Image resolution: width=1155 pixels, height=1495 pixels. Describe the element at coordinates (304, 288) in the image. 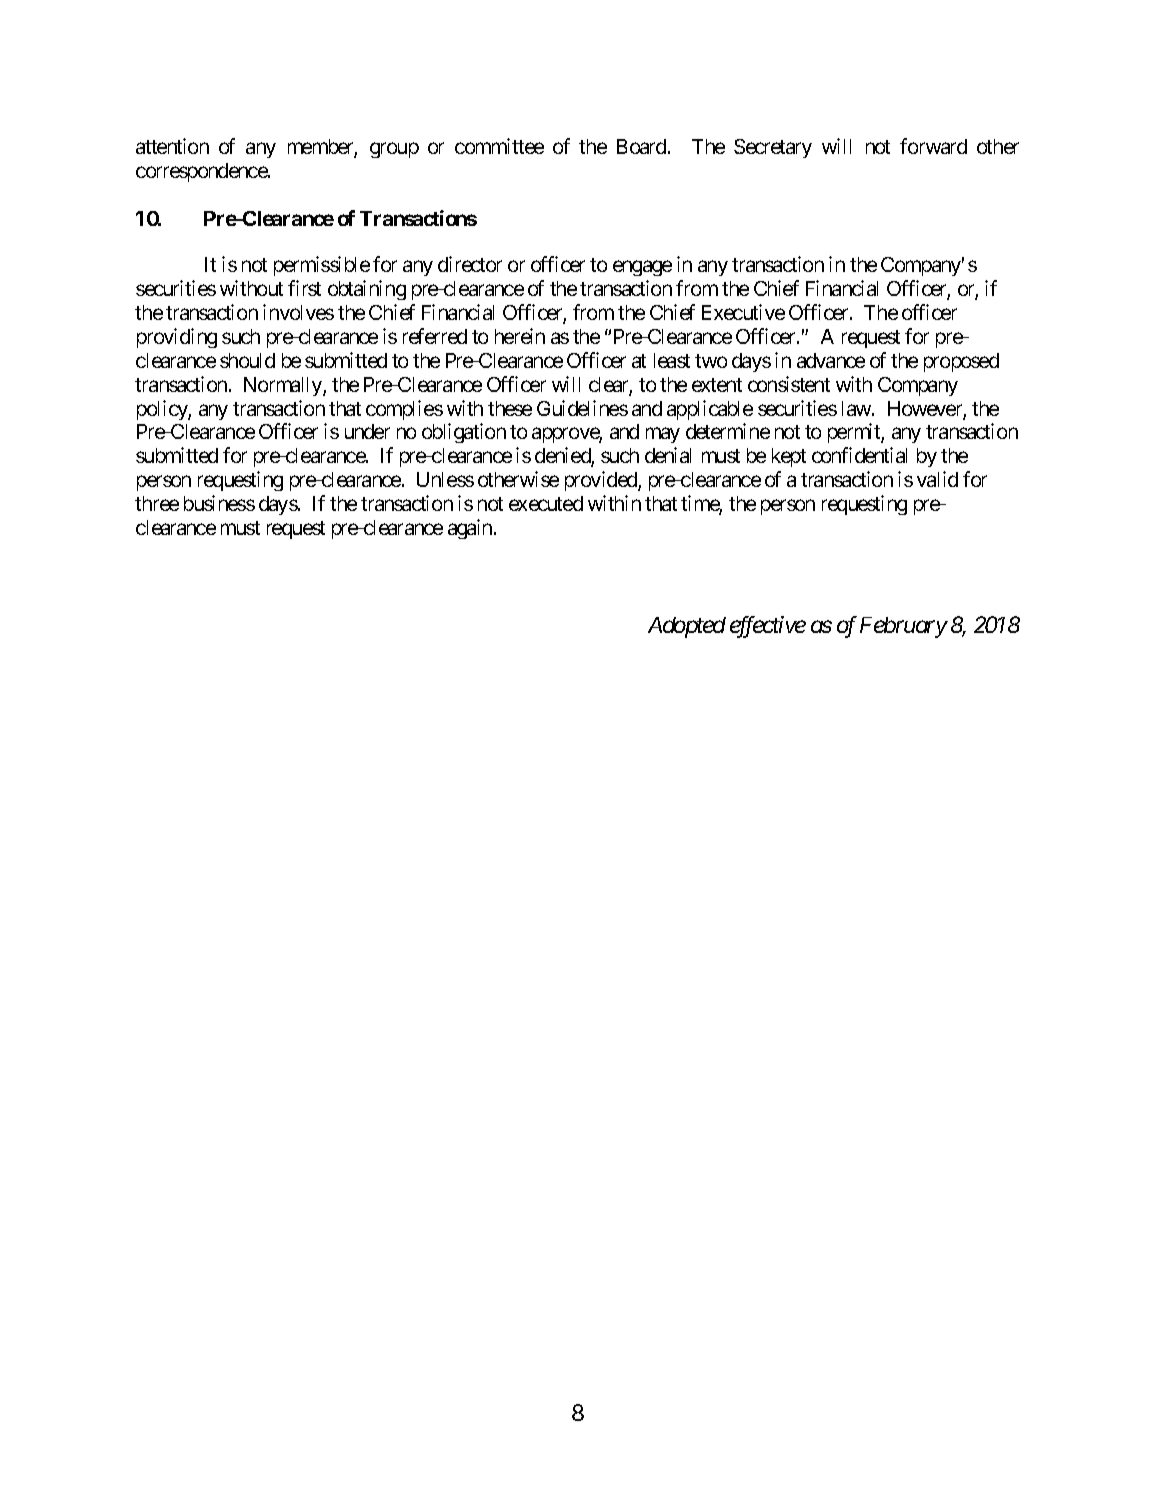

I see `first` at that location.
